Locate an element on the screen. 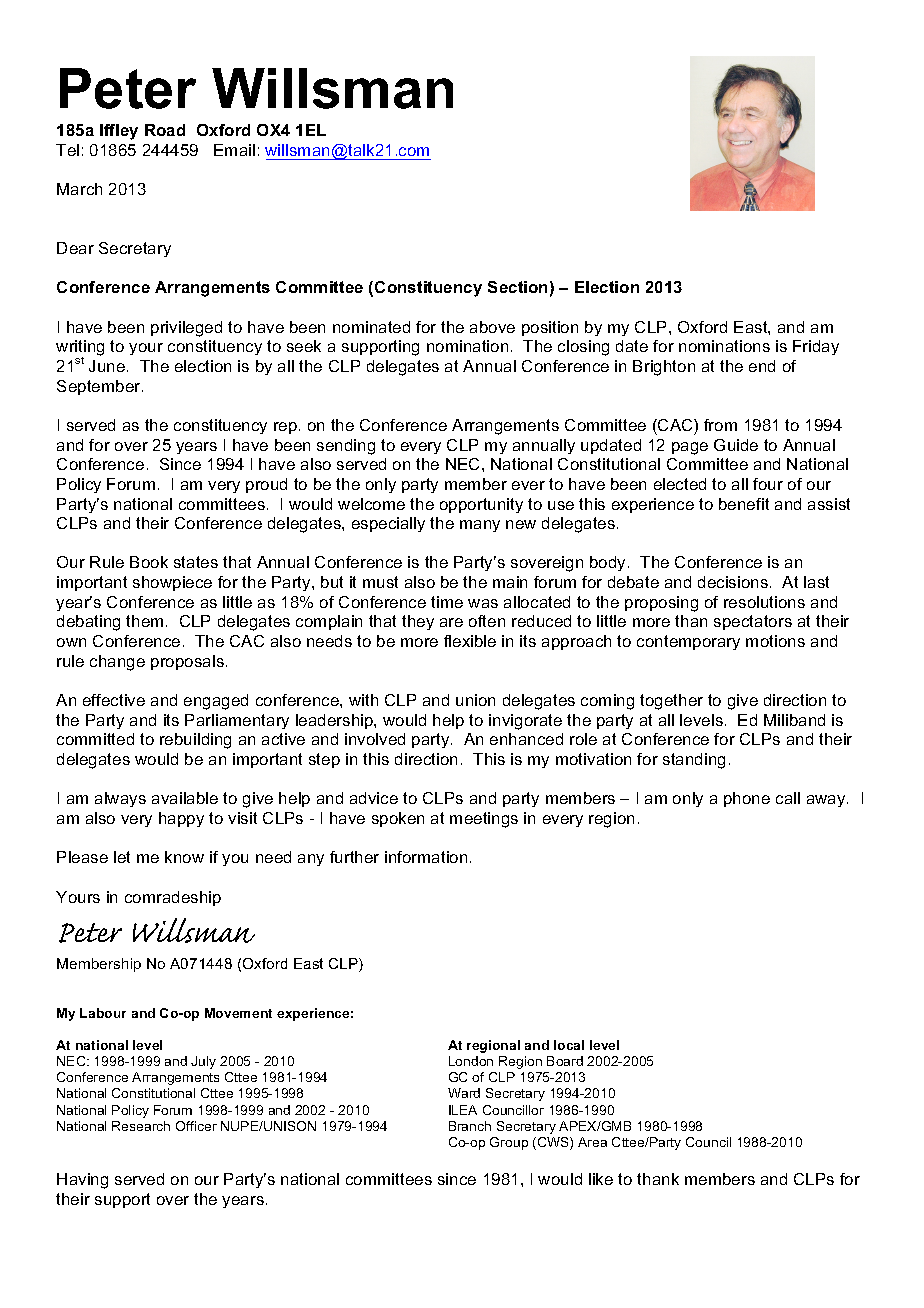 This screenshot has width=924, height=1308. Friday is located at coordinates (816, 347).
